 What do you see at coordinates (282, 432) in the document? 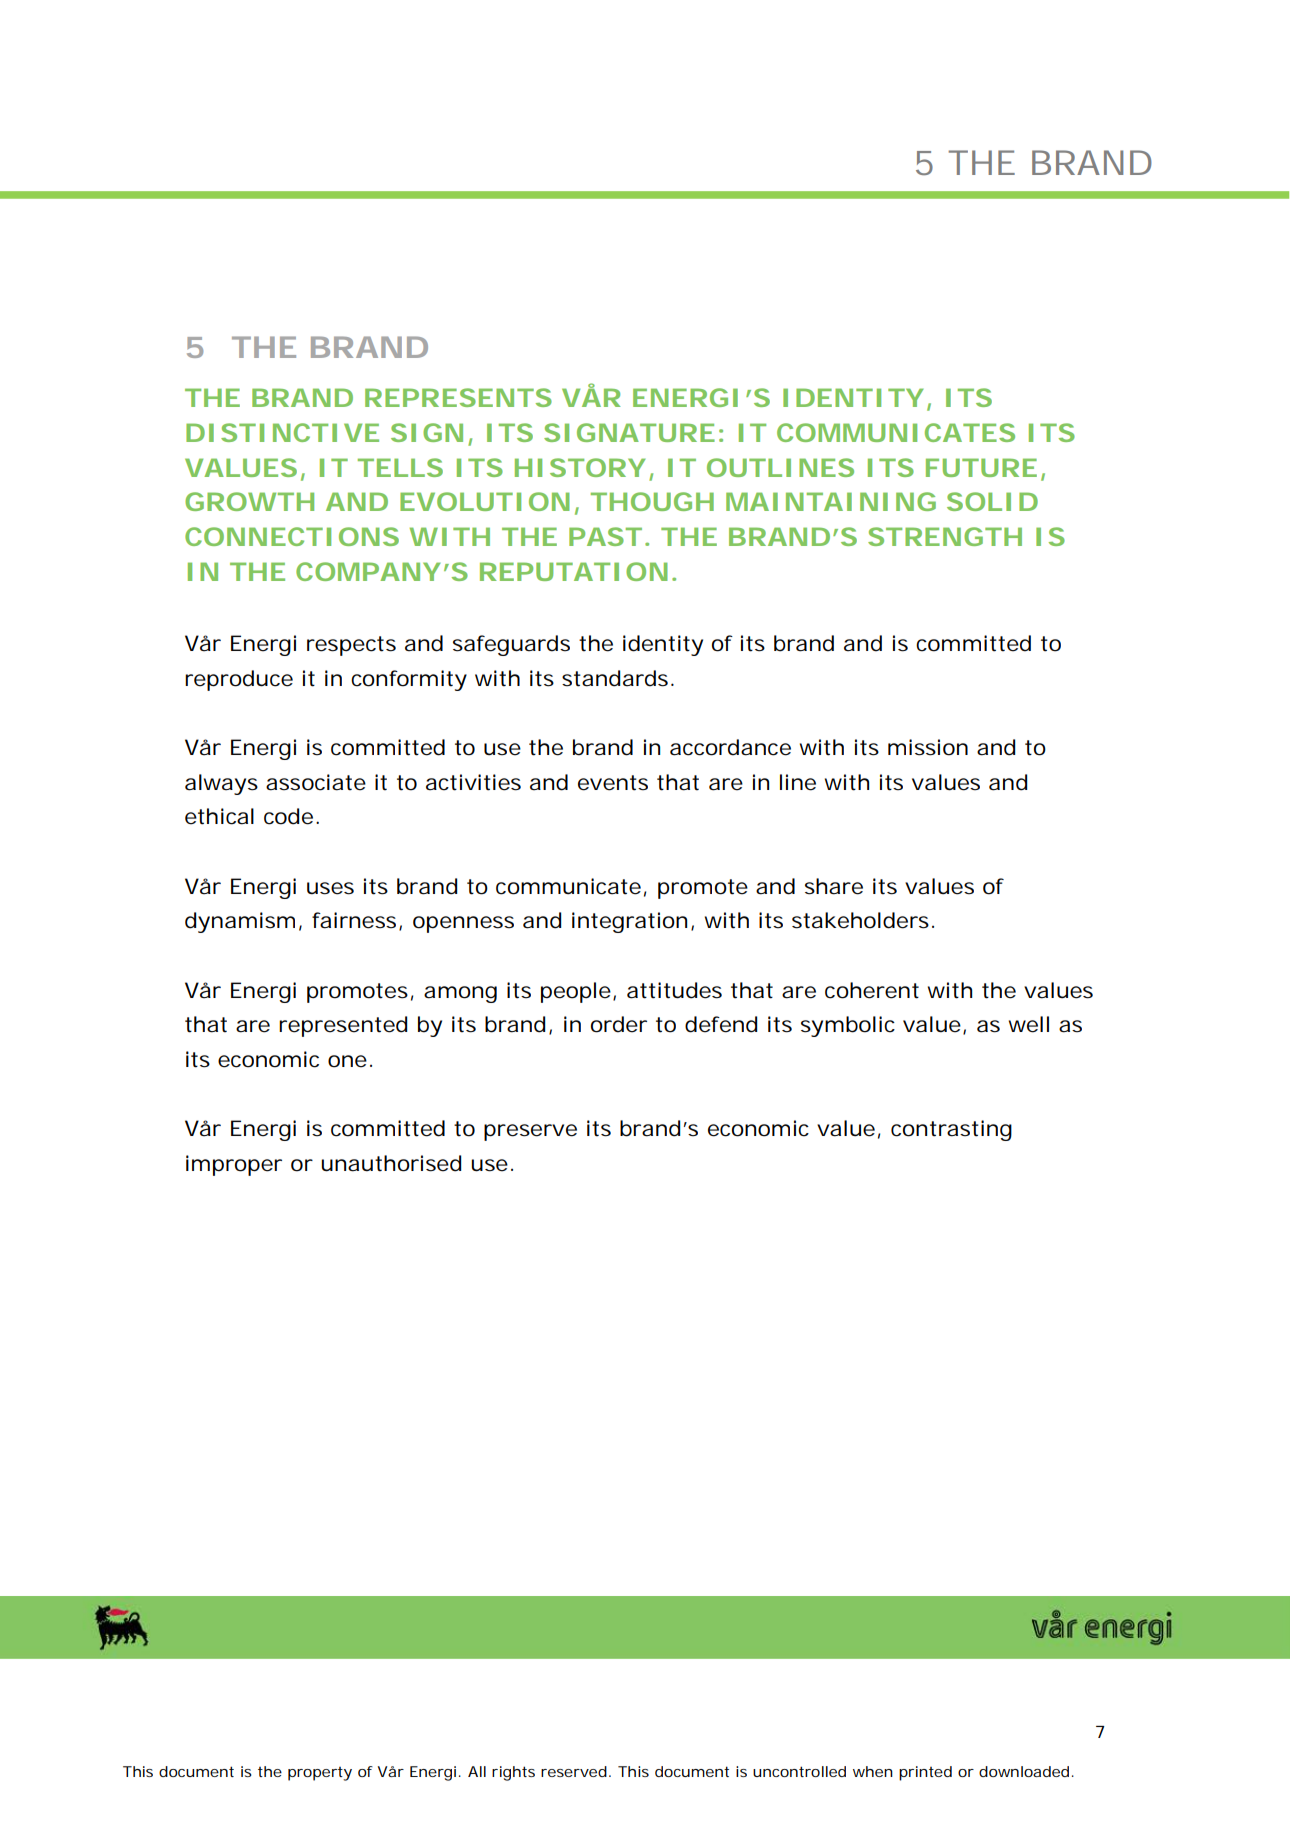
I see `DISTINCTIVE` at bounding box center [282, 432].
